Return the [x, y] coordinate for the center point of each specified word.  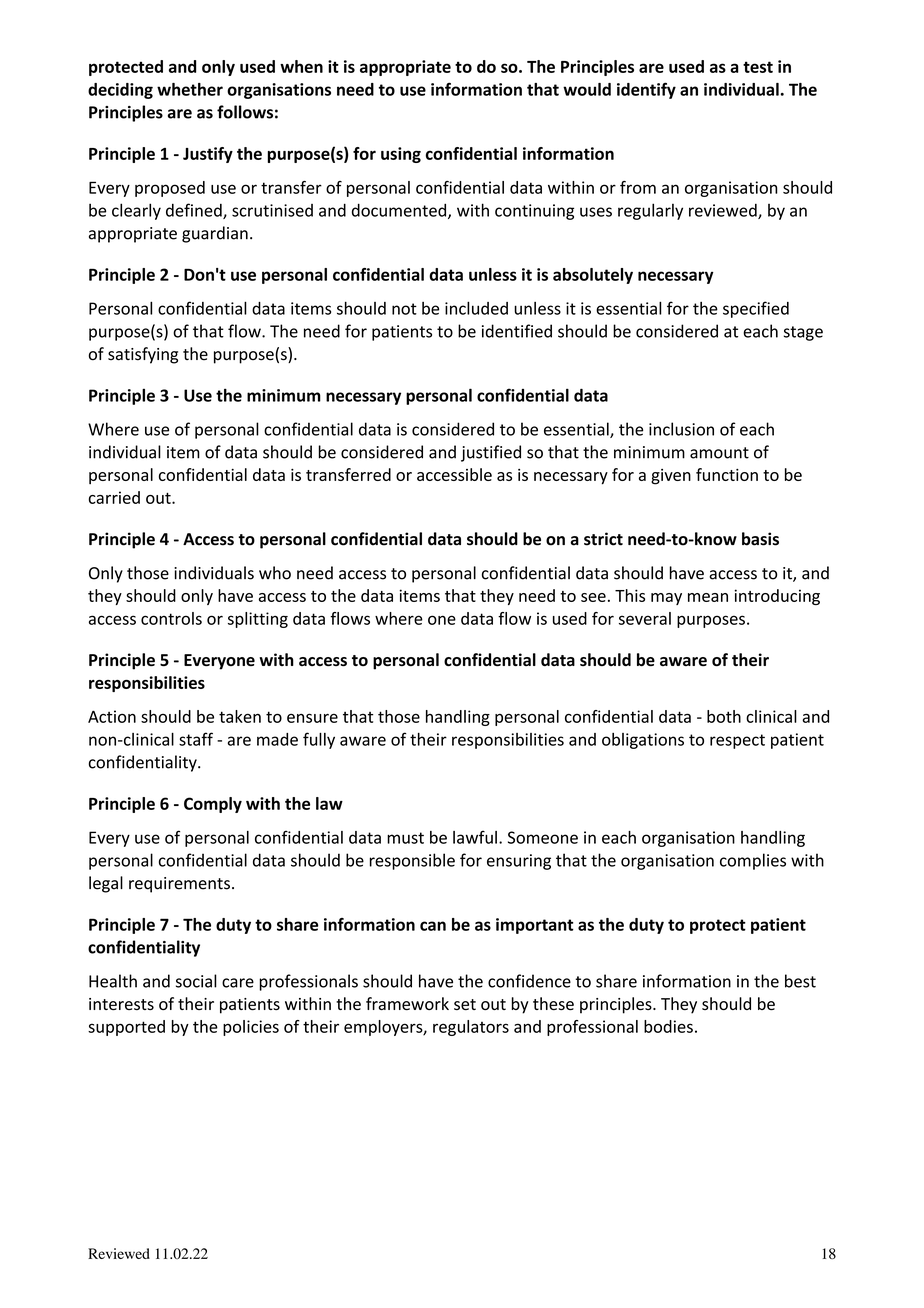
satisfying [143, 355]
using [401, 155]
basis [760, 539]
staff [196, 739]
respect [737, 741]
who [275, 573]
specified [756, 309]
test [758, 67]
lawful [475, 837]
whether [190, 89]
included [476, 308]
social [196, 981]
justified [491, 453]
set [465, 1004]
